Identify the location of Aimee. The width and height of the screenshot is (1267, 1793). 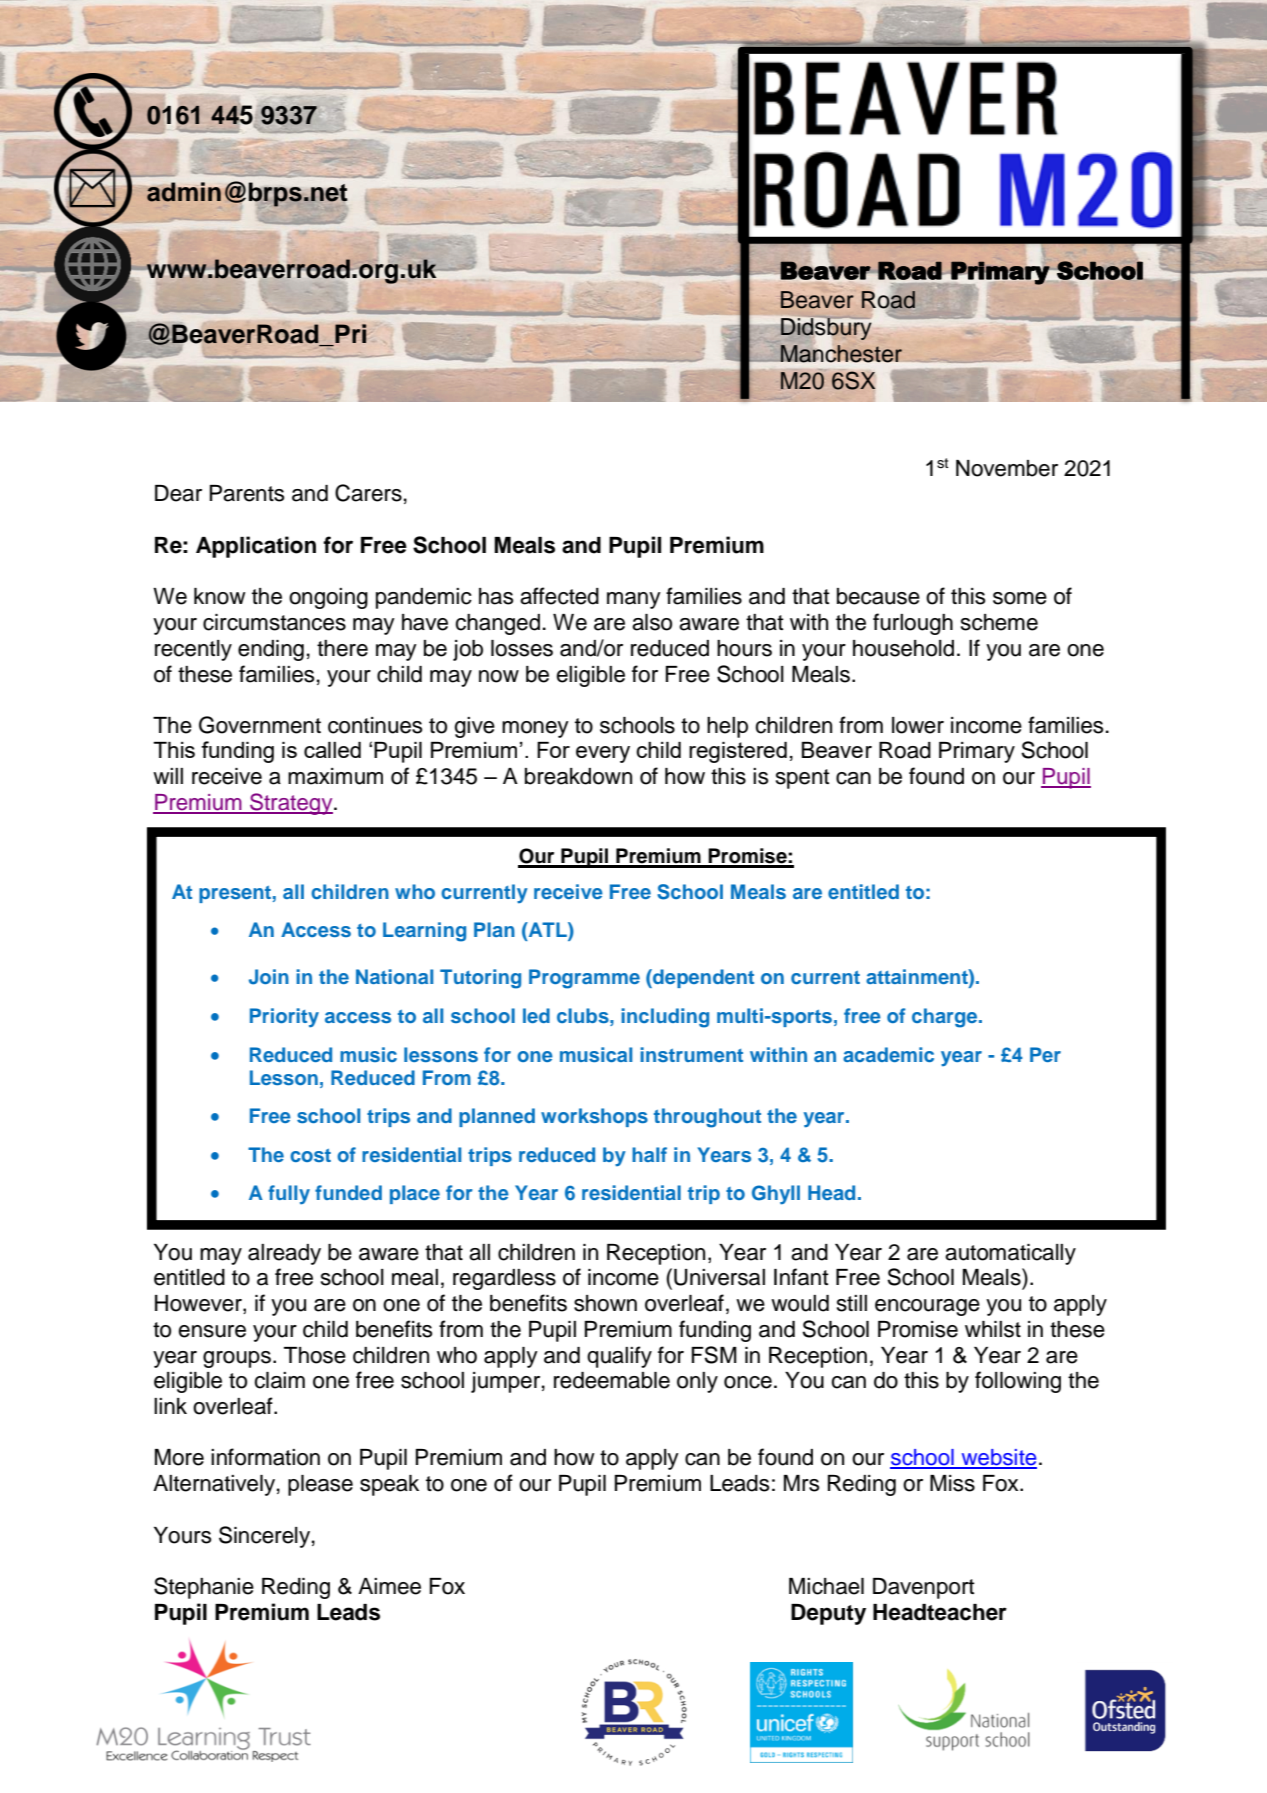
(389, 1586).
